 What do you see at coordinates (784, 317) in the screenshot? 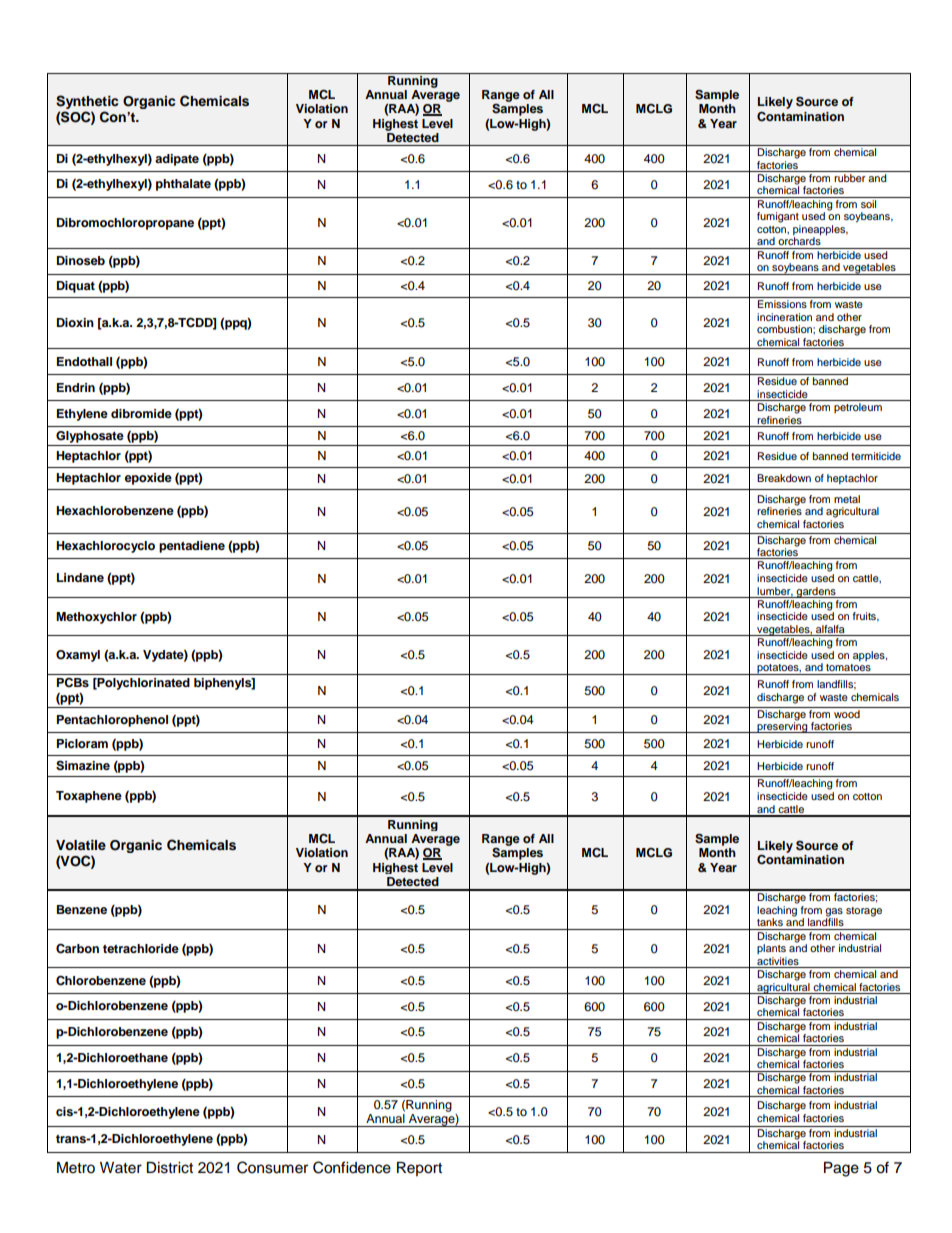
I see `incineration` at bounding box center [784, 317].
